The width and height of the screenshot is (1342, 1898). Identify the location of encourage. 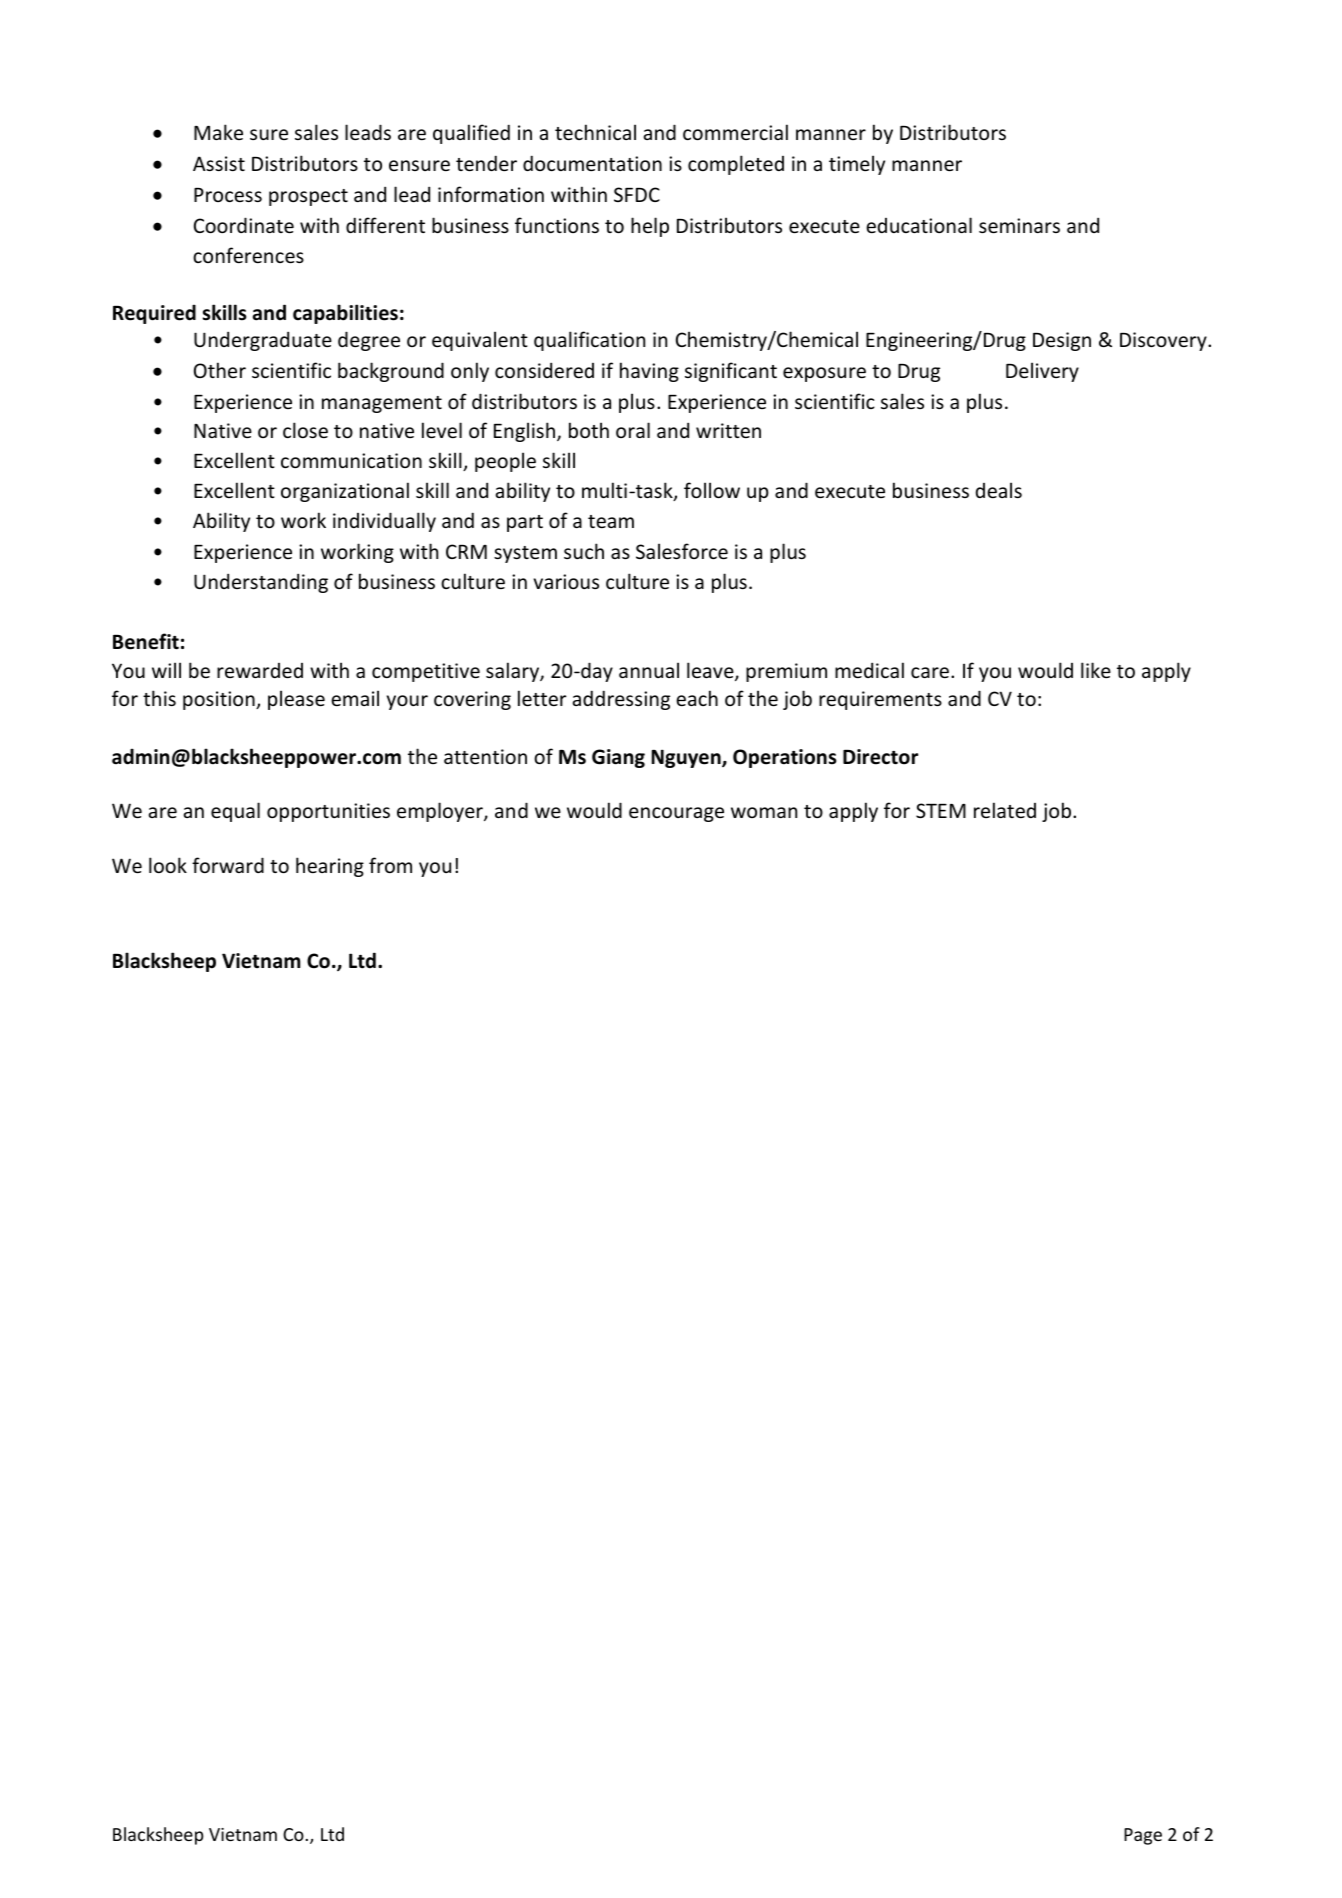
(676, 814).
